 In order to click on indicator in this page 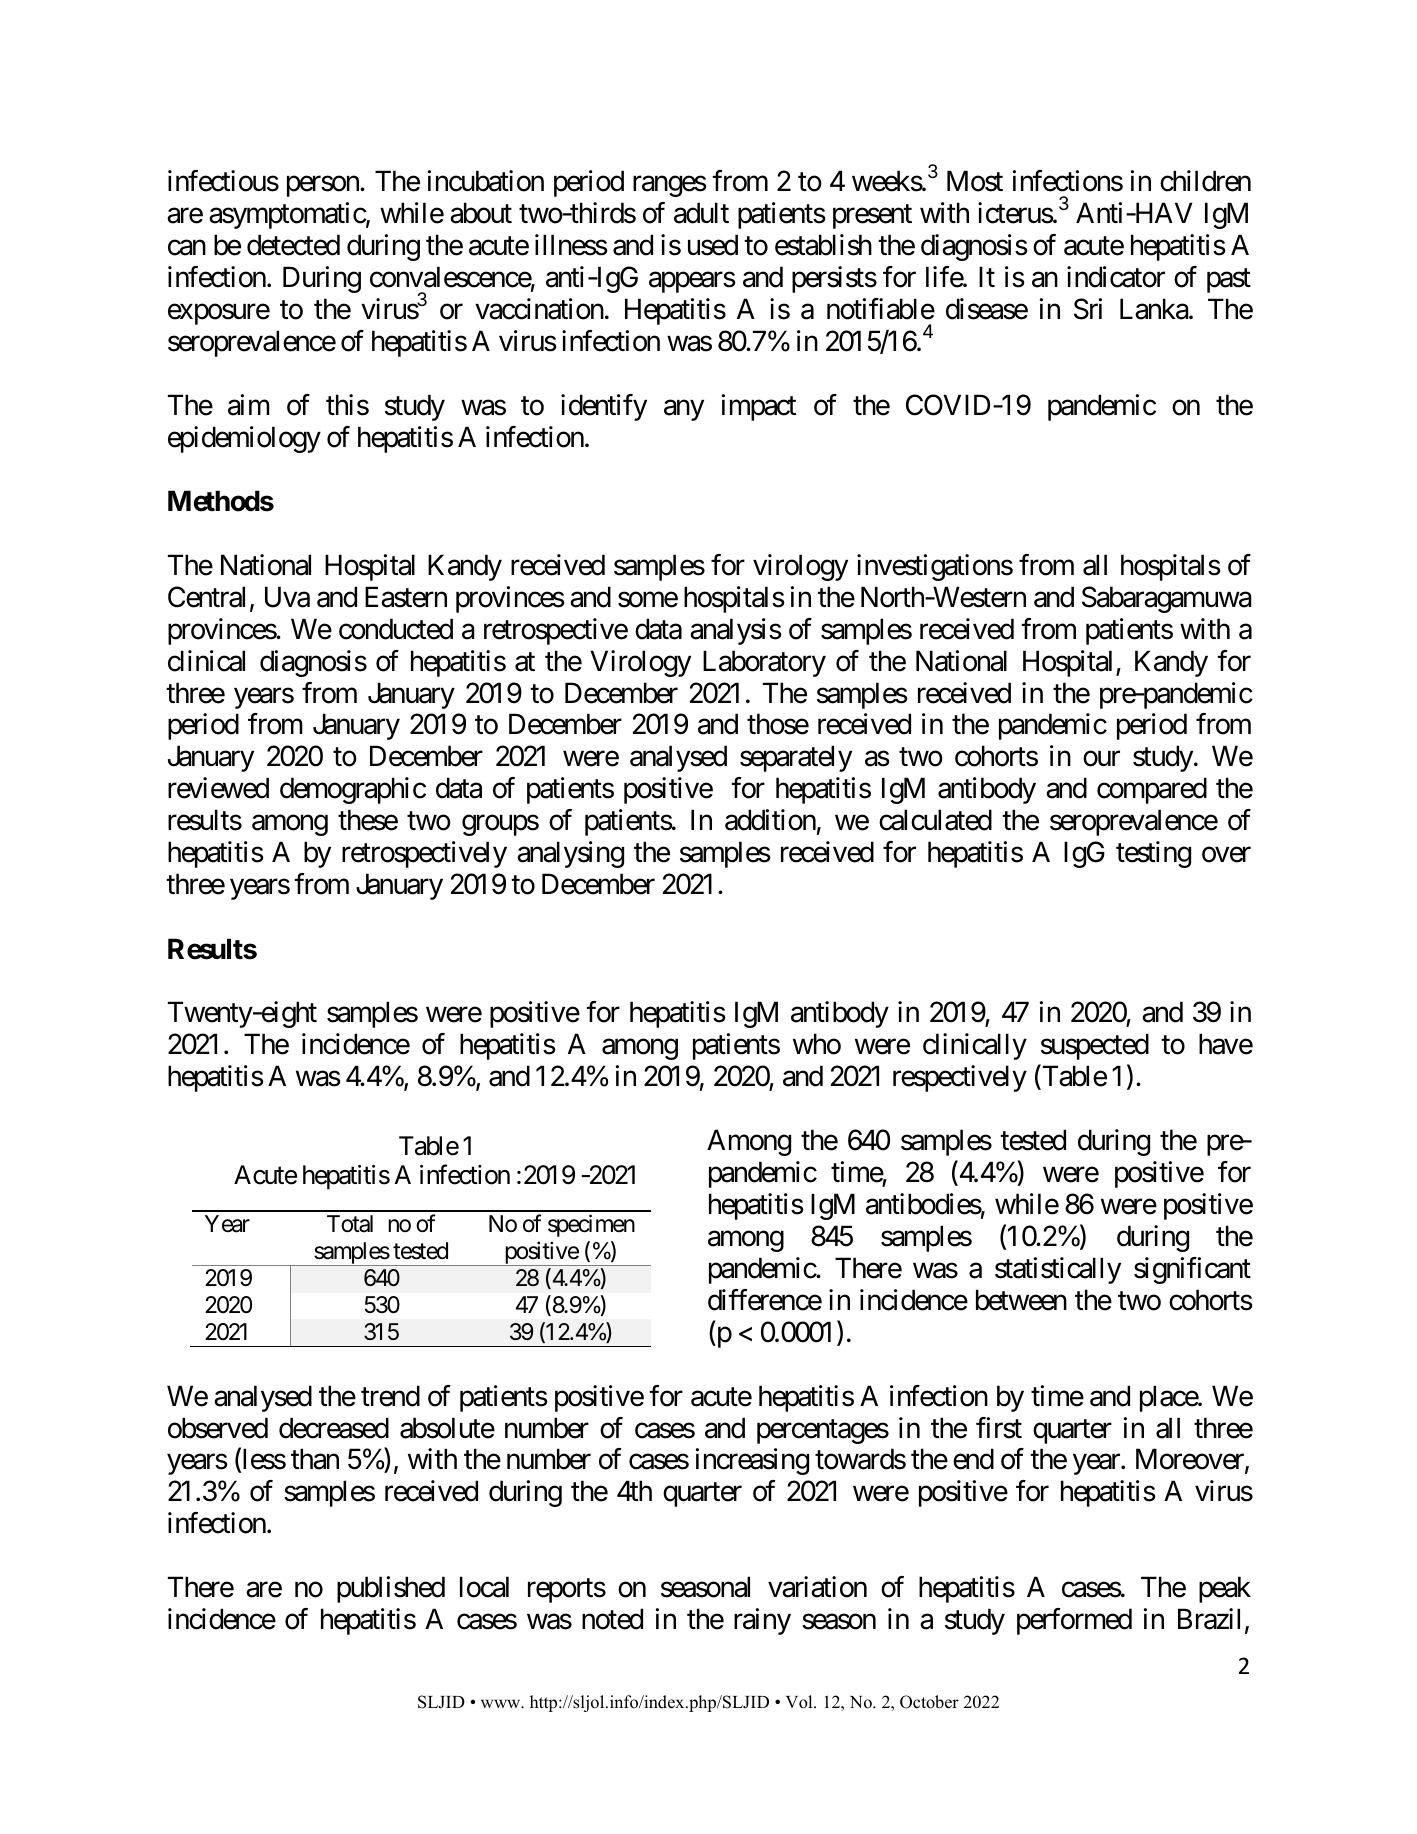, I will do `click(1116, 277)`.
